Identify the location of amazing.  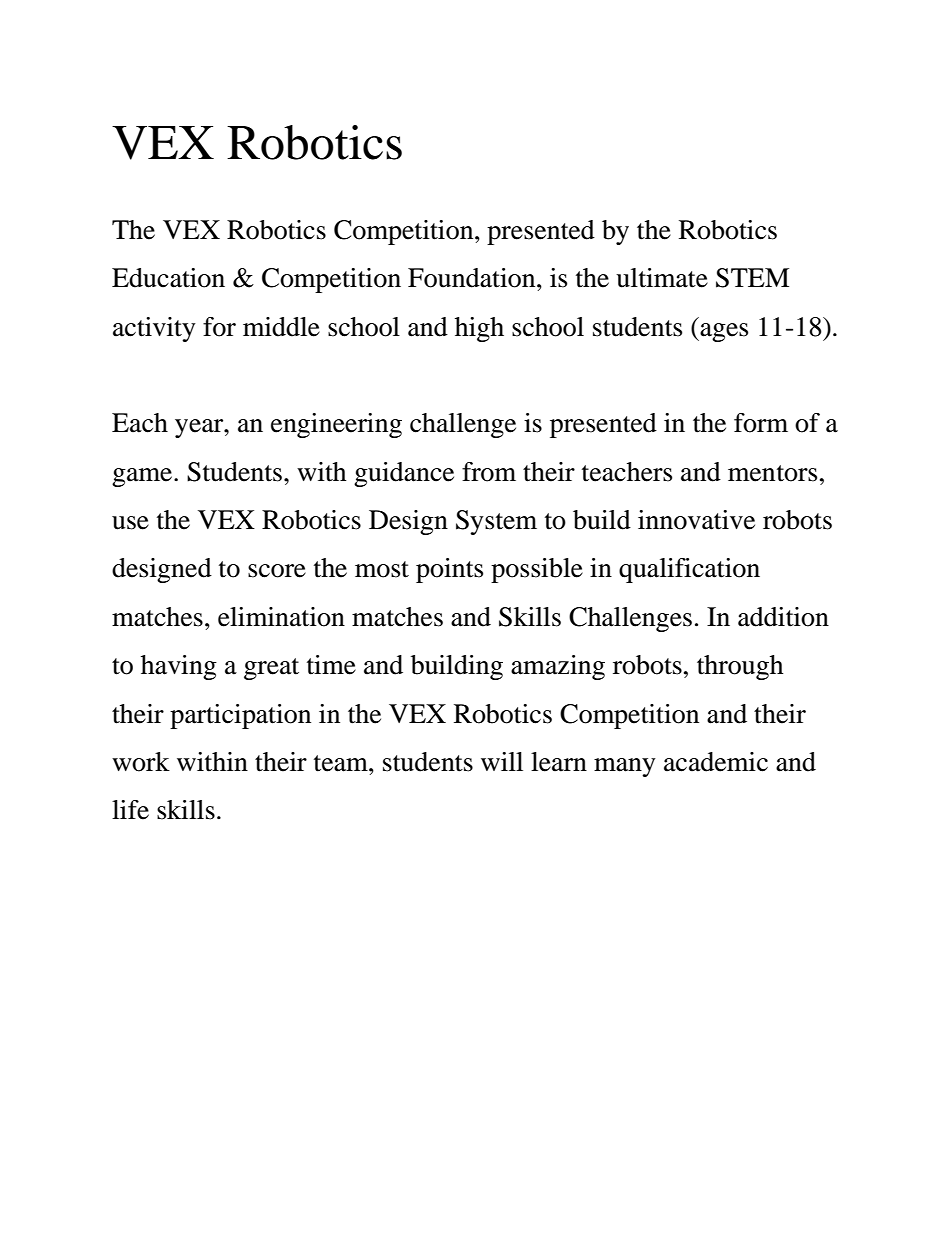
(558, 667).
